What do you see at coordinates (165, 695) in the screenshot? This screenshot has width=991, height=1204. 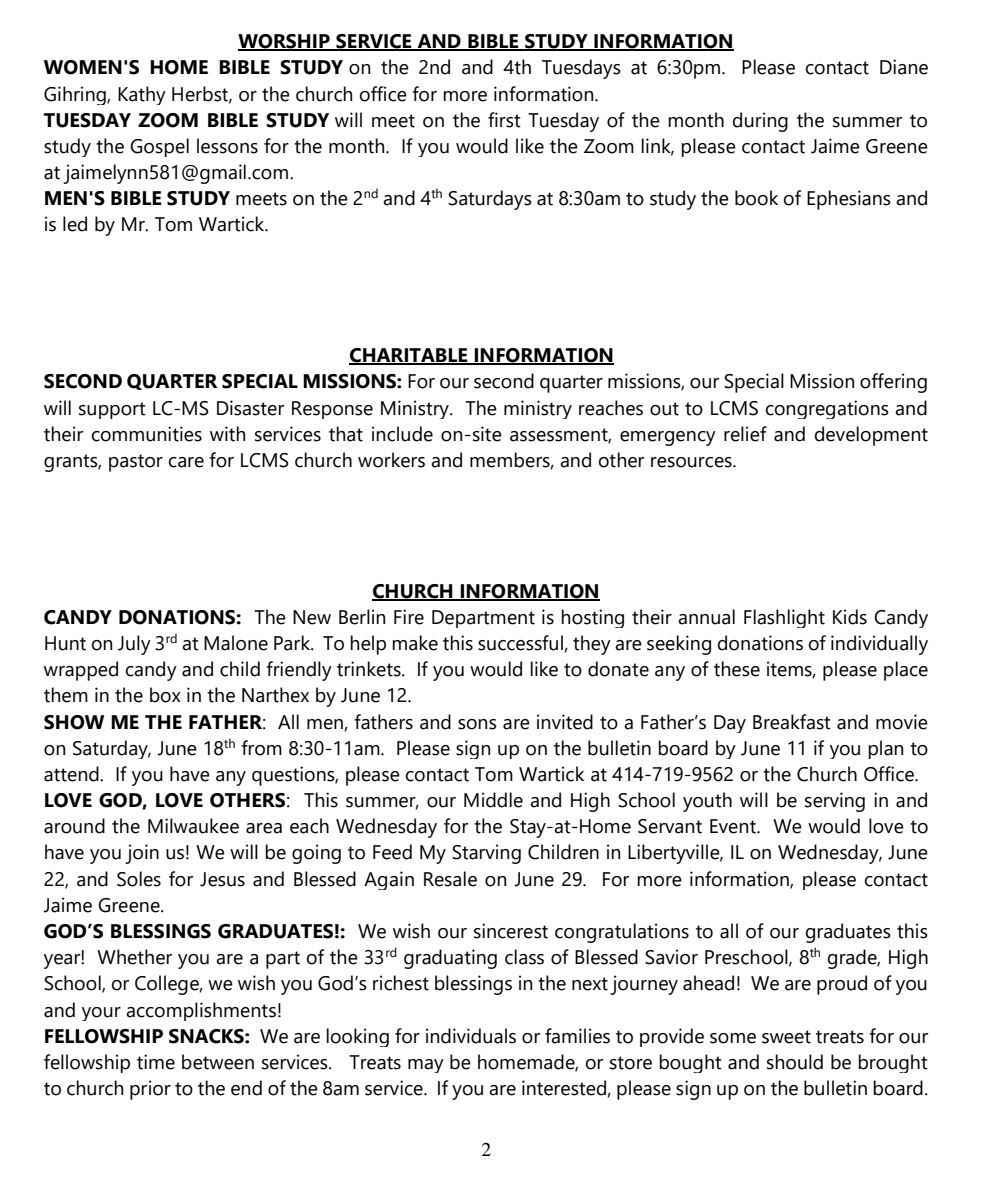 I see `box` at bounding box center [165, 695].
